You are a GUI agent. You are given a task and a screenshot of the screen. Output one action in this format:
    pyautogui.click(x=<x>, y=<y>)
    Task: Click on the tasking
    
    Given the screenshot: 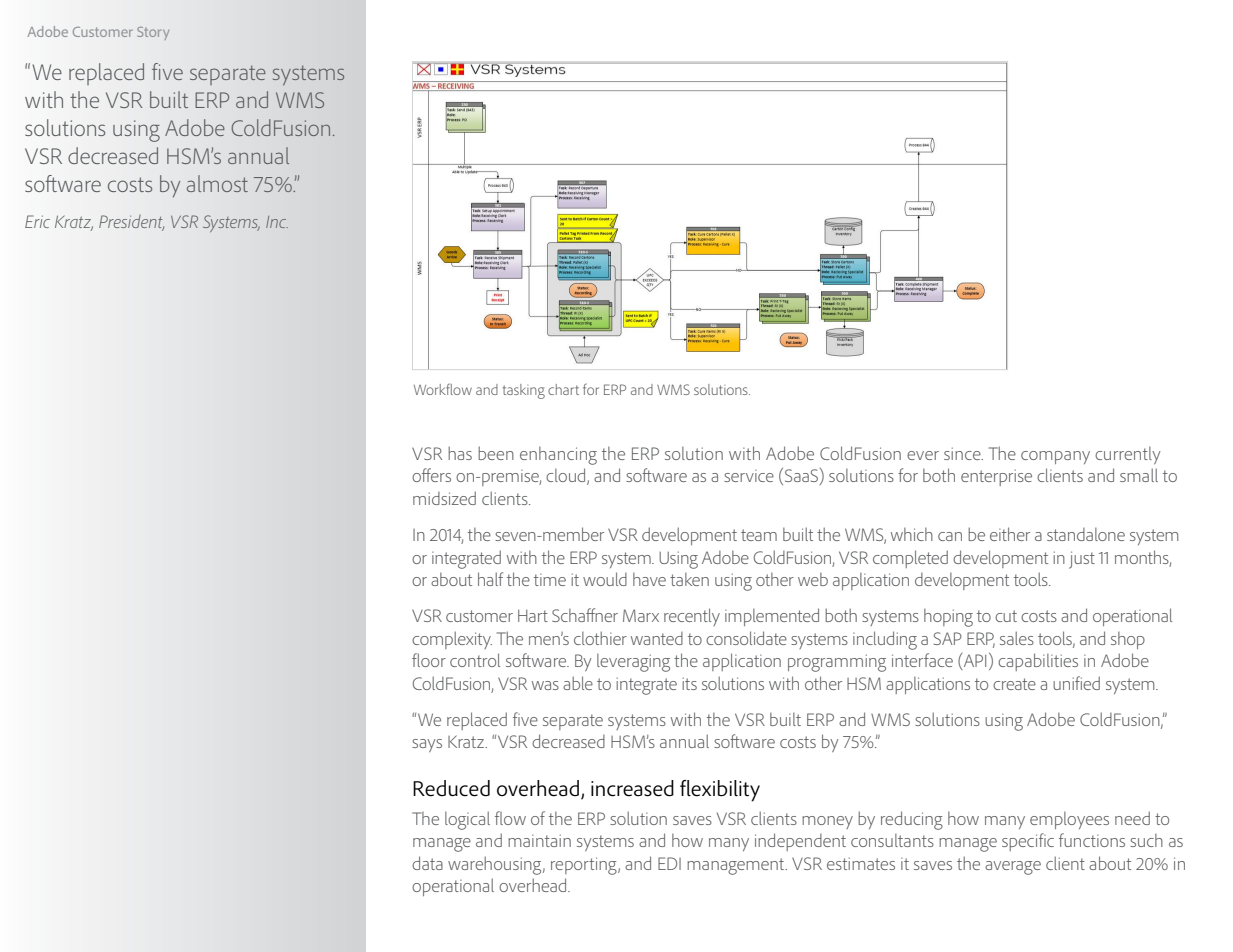 What is the action you would take?
    pyautogui.click(x=524, y=391)
